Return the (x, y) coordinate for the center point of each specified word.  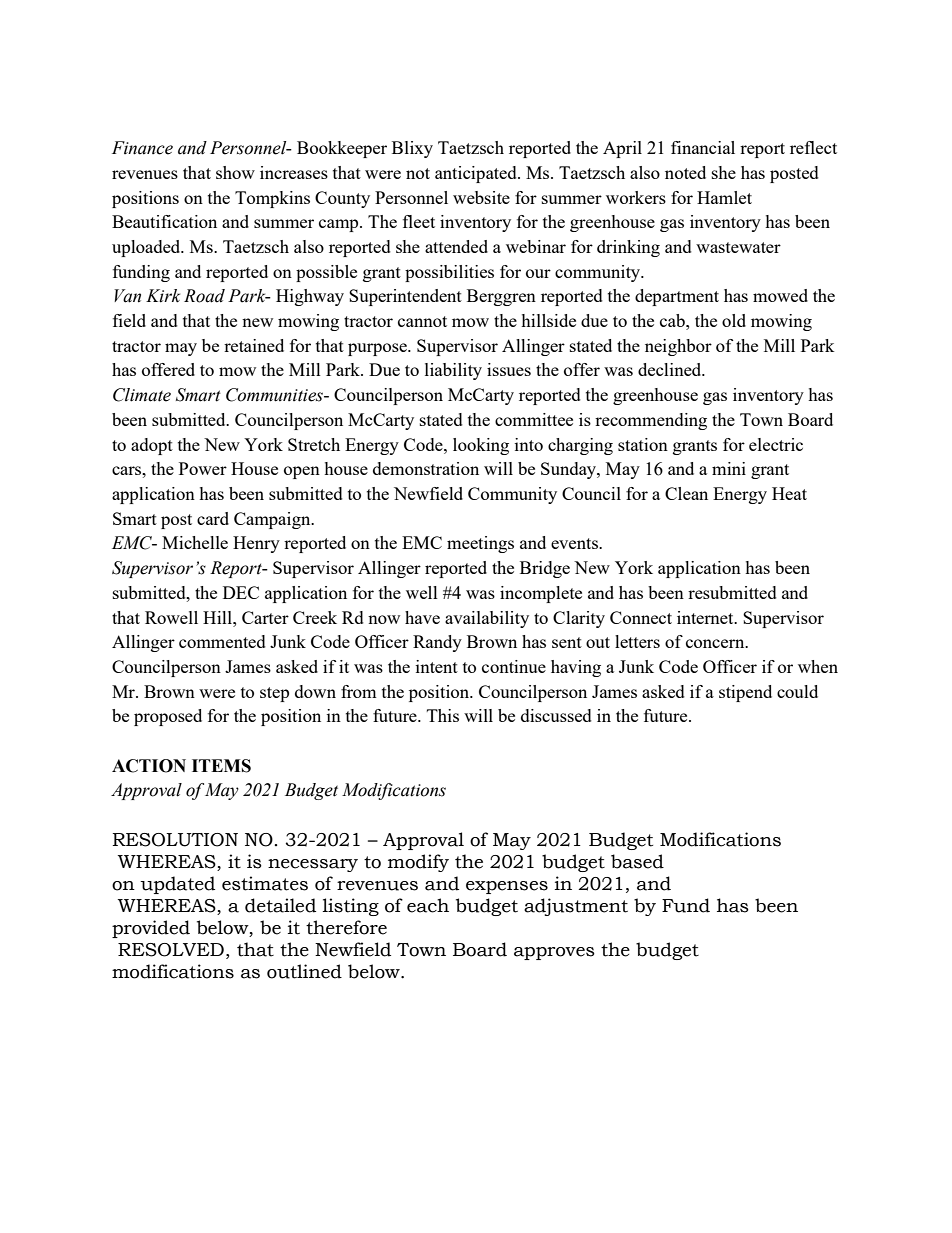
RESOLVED (171, 950)
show (235, 172)
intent (437, 666)
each (428, 905)
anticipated (477, 174)
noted (685, 172)
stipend (745, 693)
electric (776, 444)
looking (481, 446)
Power (203, 468)
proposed (168, 717)
